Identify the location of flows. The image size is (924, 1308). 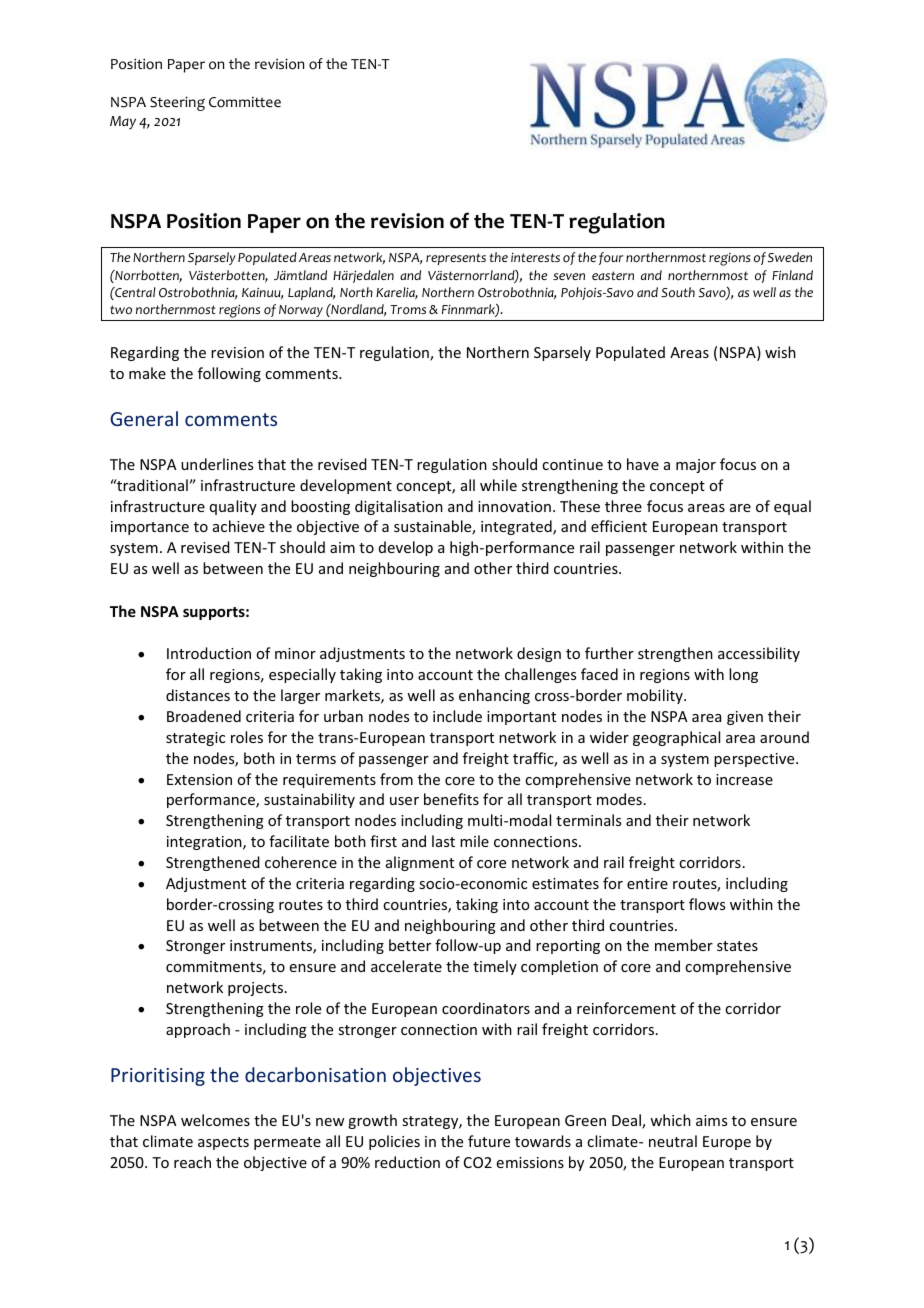
(707, 904).
